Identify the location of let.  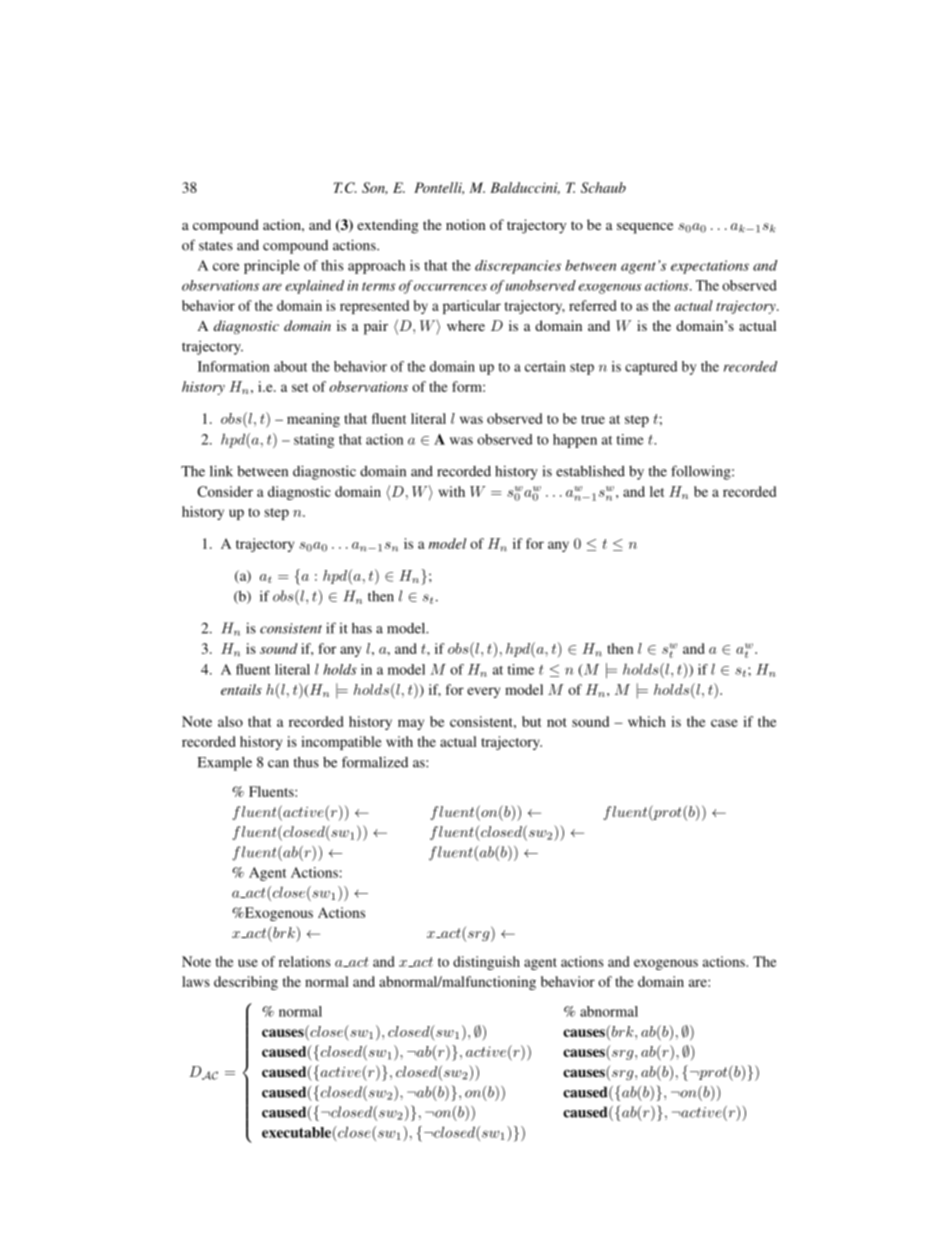
(657, 491).
